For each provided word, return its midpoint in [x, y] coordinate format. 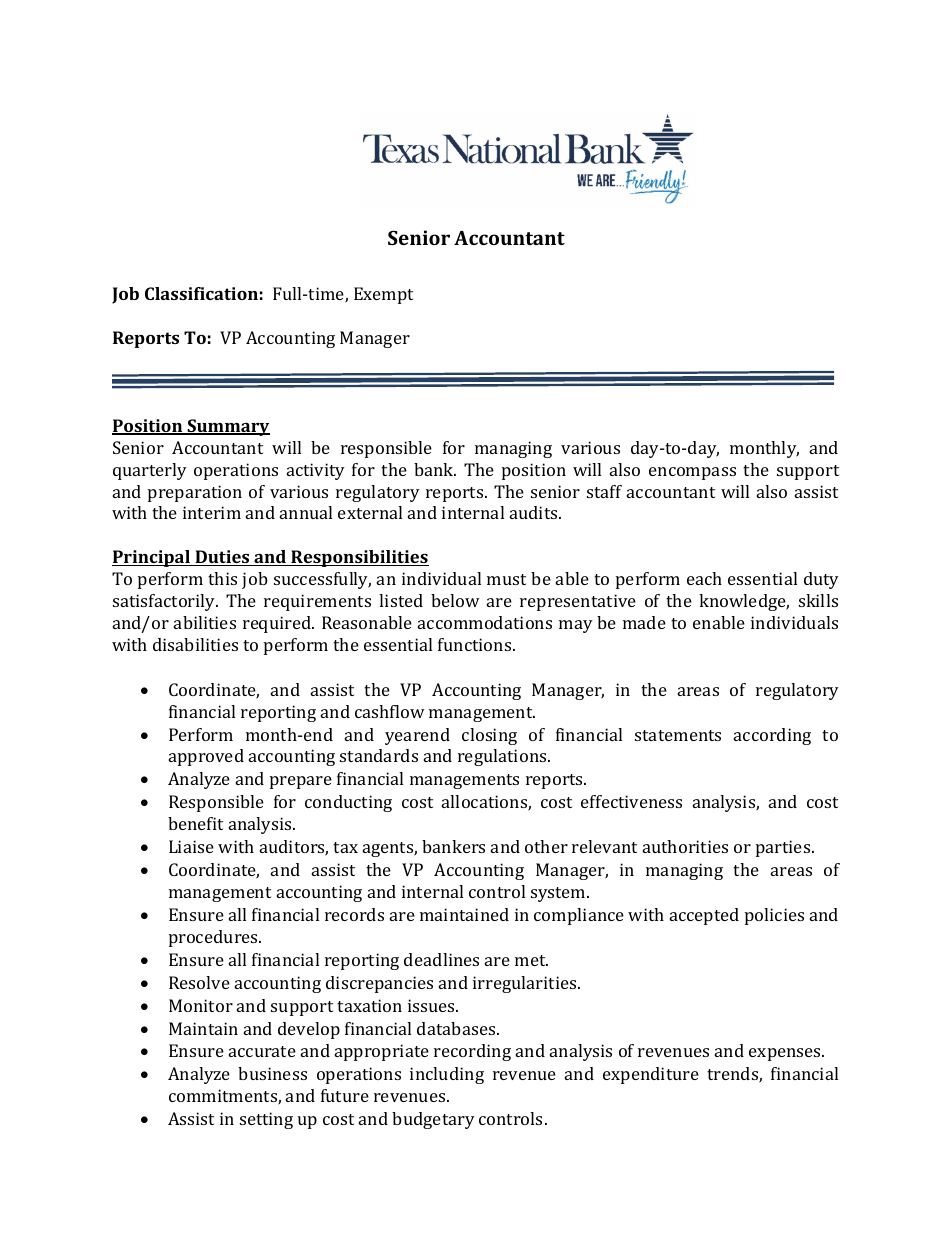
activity [316, 471]
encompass [692, 473]
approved [206, 757]
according [772, 736]
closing [489, 736]
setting [266, 1120]
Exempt [383, 295]
